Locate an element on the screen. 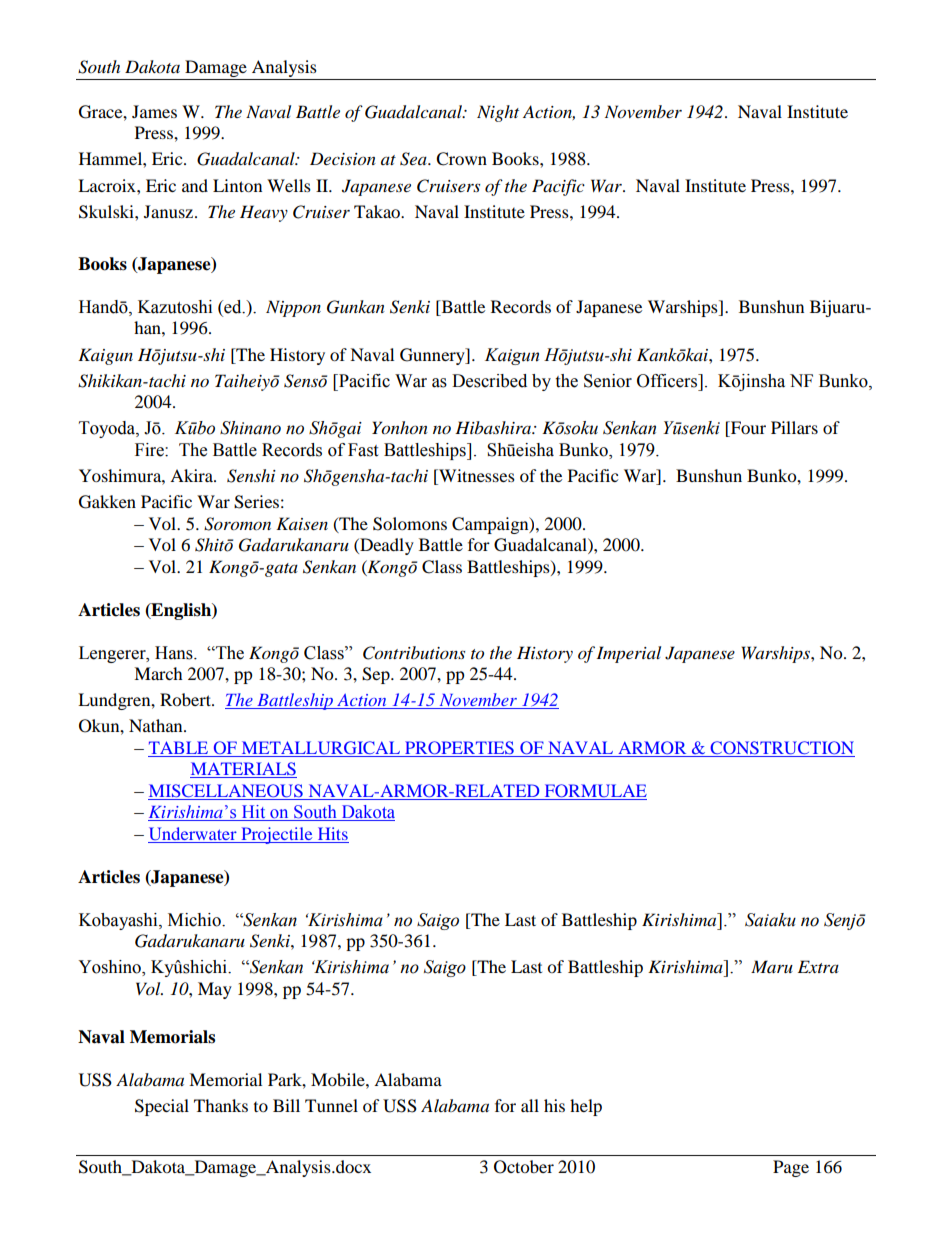 Image resolution: width=952 pixels, height=1233 pixels. Crown is located at coordinates (461, 159).
